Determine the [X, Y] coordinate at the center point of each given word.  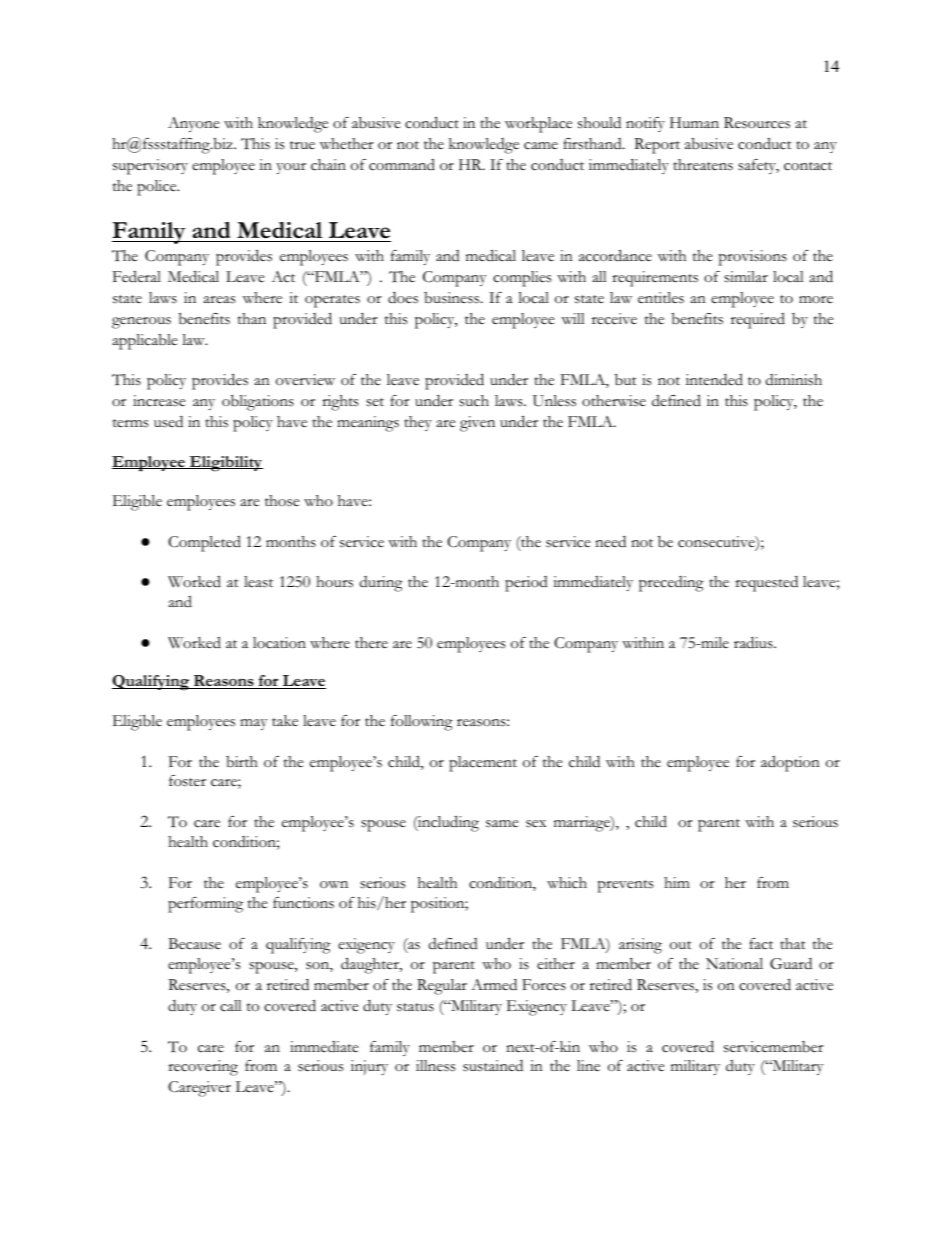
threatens [703, 165]
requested [766, 584]
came [541, 146]
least [258, 582]
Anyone [194, 124]
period [526, 584]
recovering [203, 1068]
